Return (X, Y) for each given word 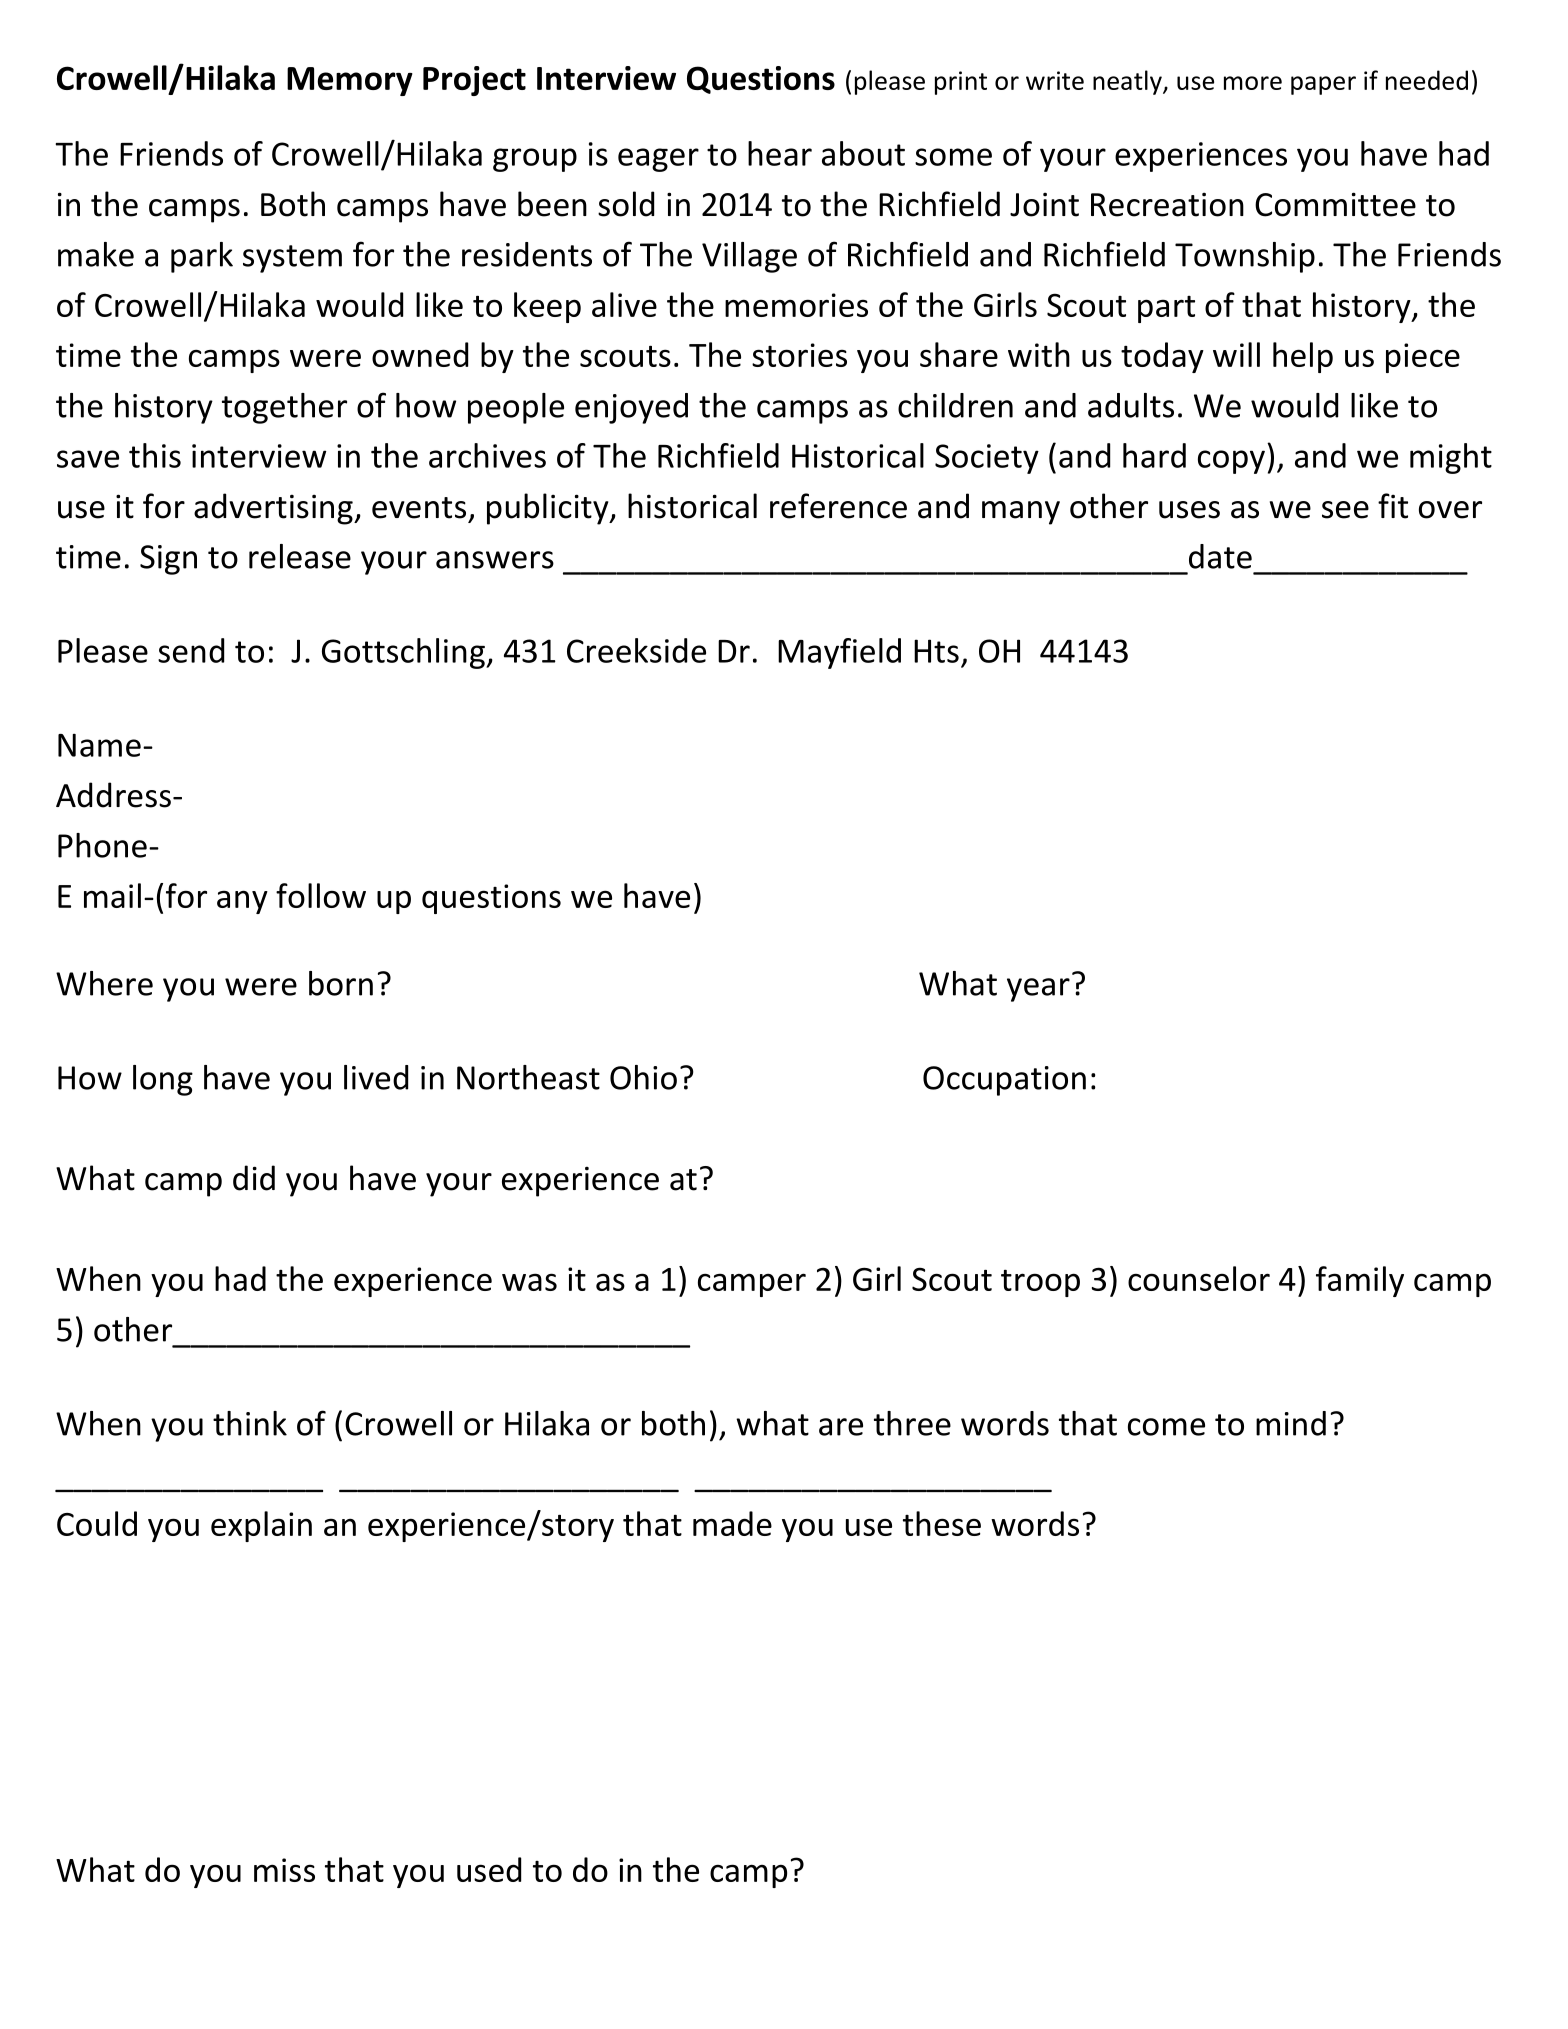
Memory (350, 81)
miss (284, 1870)
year (1038, 990)
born (341, 983)
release (300, 556)
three (912, 1423)
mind (1291, 1423)
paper (1323, 85)
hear (780, 153)
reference (838, 506)
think (250, 1423)
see (1345, 510)
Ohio (643, 1077)
